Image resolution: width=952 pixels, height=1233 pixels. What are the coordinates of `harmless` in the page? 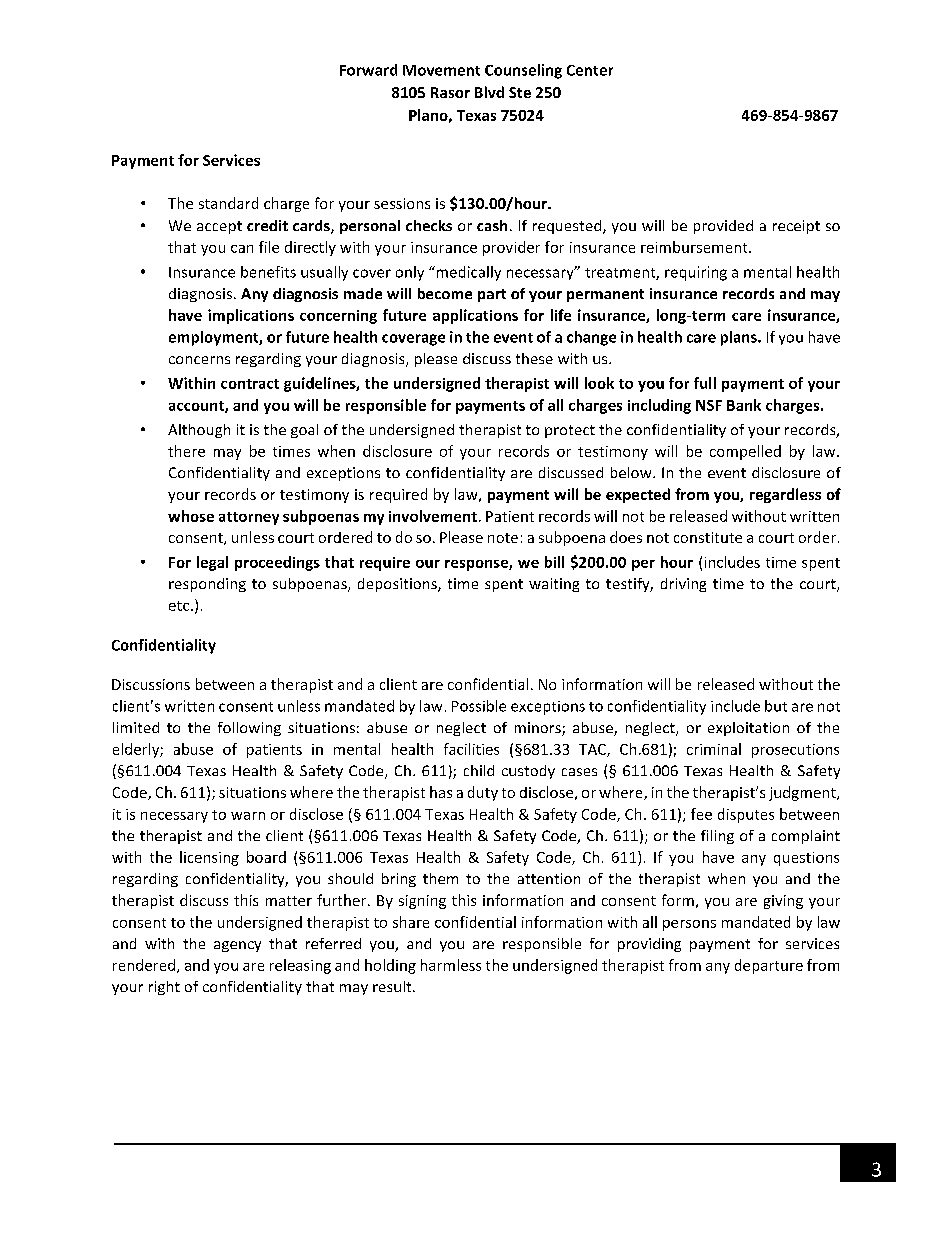 It's located at (451, 965).
